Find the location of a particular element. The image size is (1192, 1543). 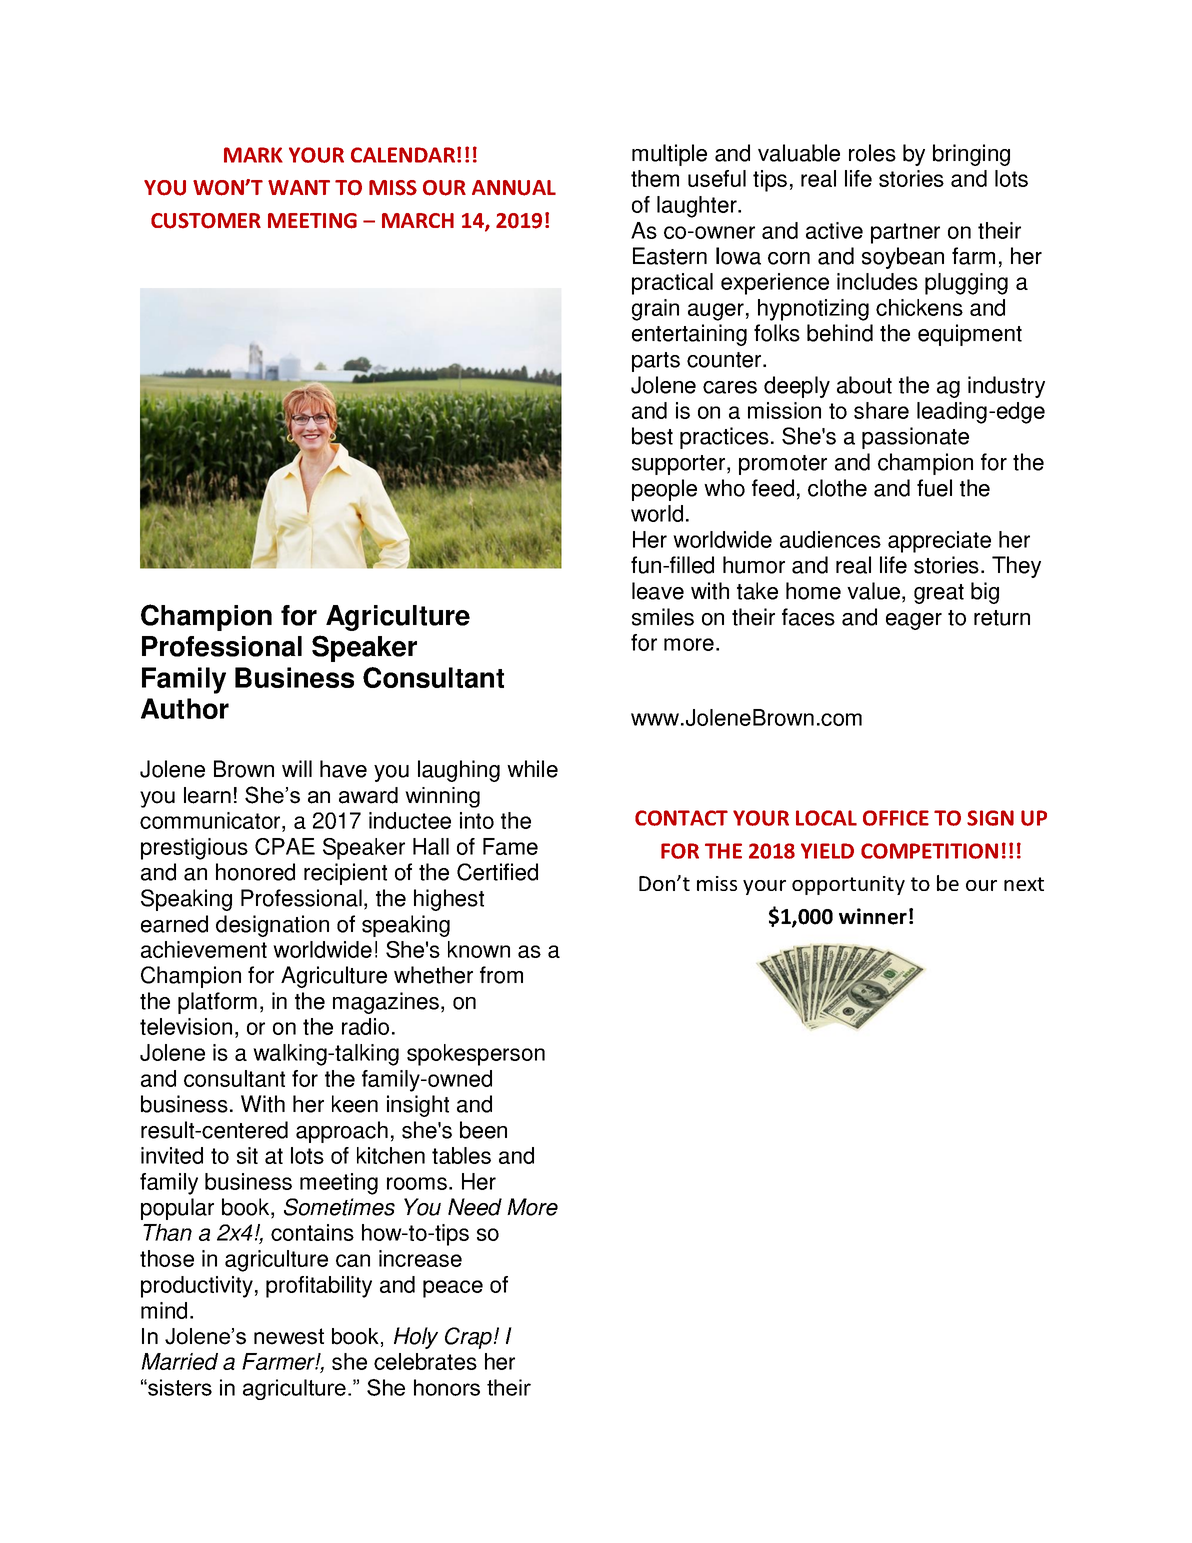

them is located at coordinates (655, 178).
